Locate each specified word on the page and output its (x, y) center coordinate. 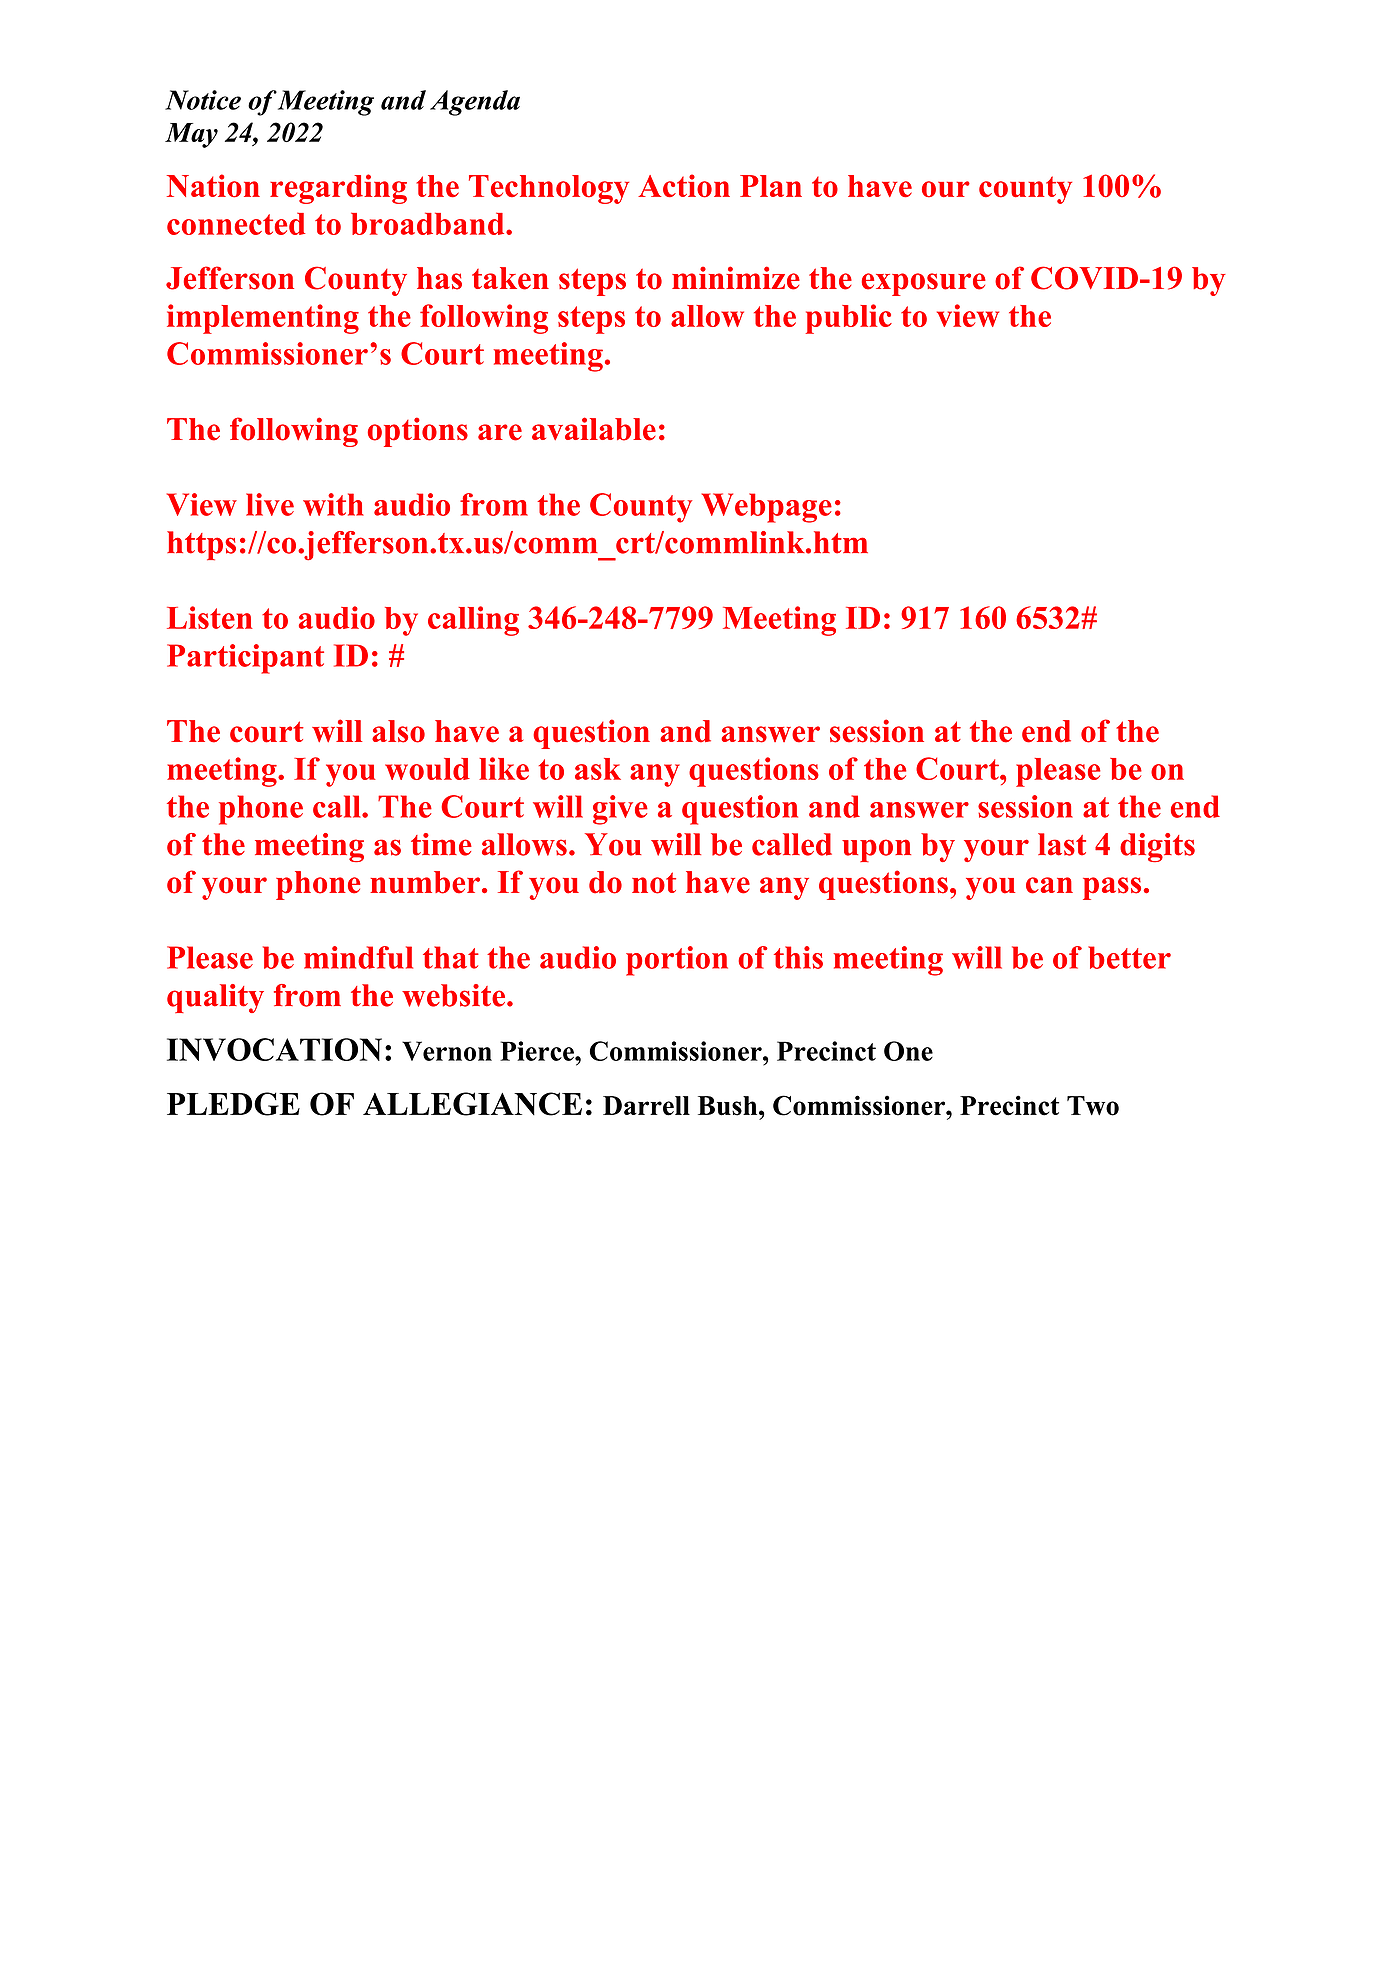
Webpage (767, 508)
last (1062, 844)
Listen (209, 617)
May (191, 135)
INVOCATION (274, 1049)
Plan (771, 186)
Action (684, 186)
